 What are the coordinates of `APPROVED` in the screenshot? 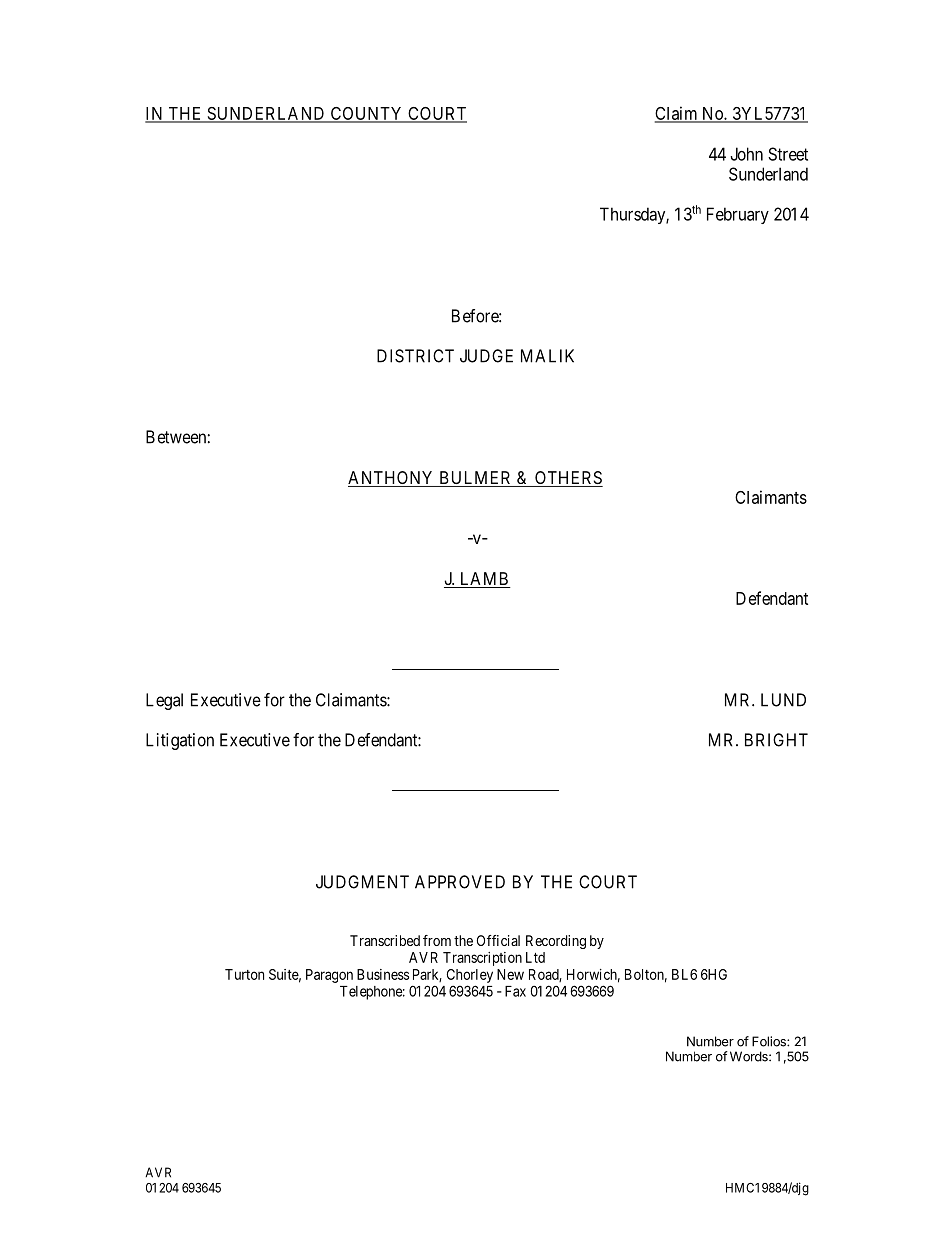 It's located at (460, 882).
